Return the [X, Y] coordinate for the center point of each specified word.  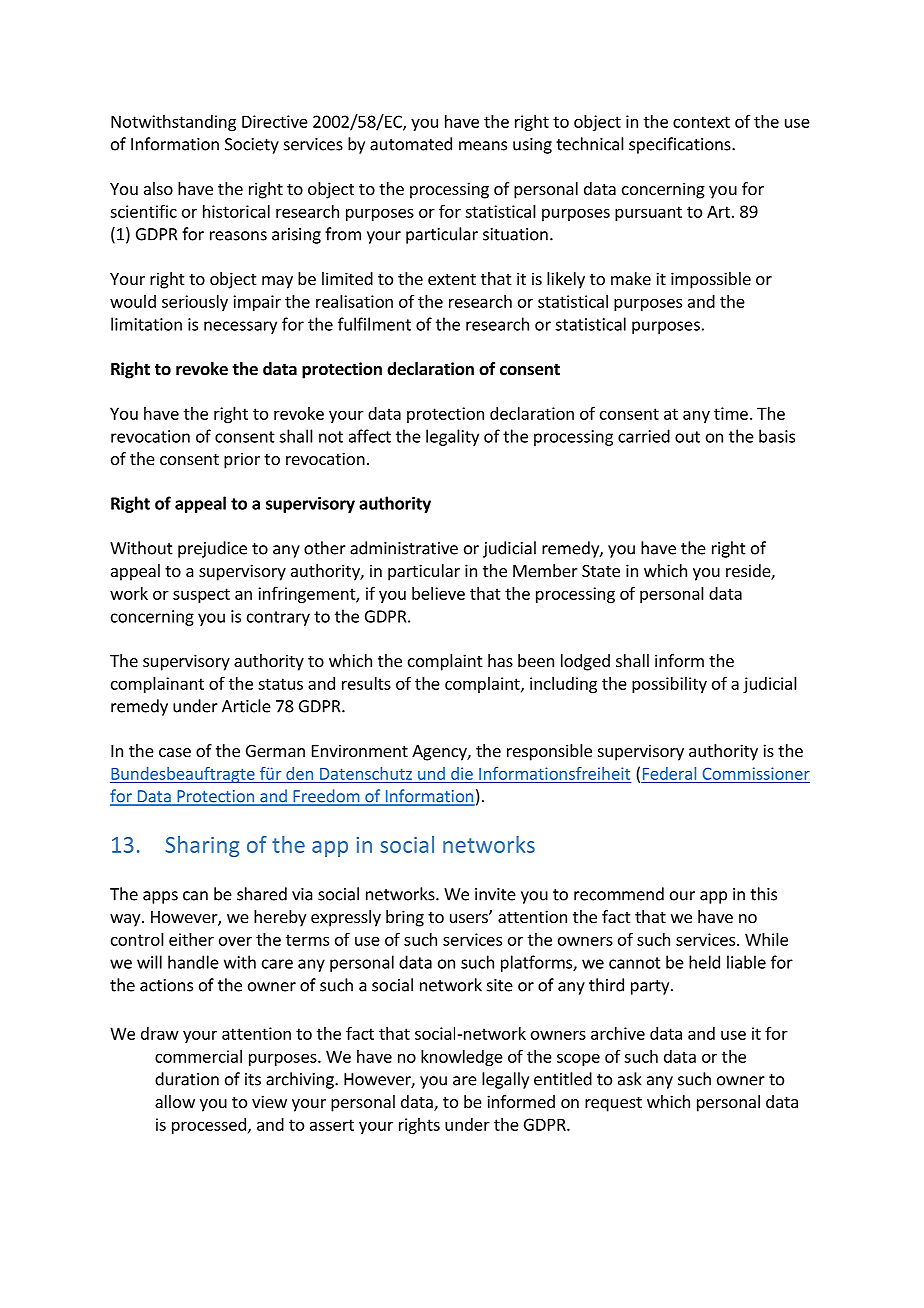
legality [452, 437]
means [483, 146]
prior [242, 460]
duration [187, 1079]
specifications [681, 145]
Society [252, 146]
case [175, 752]
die [462, 773]
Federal [669, 773]
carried [644, 436]
